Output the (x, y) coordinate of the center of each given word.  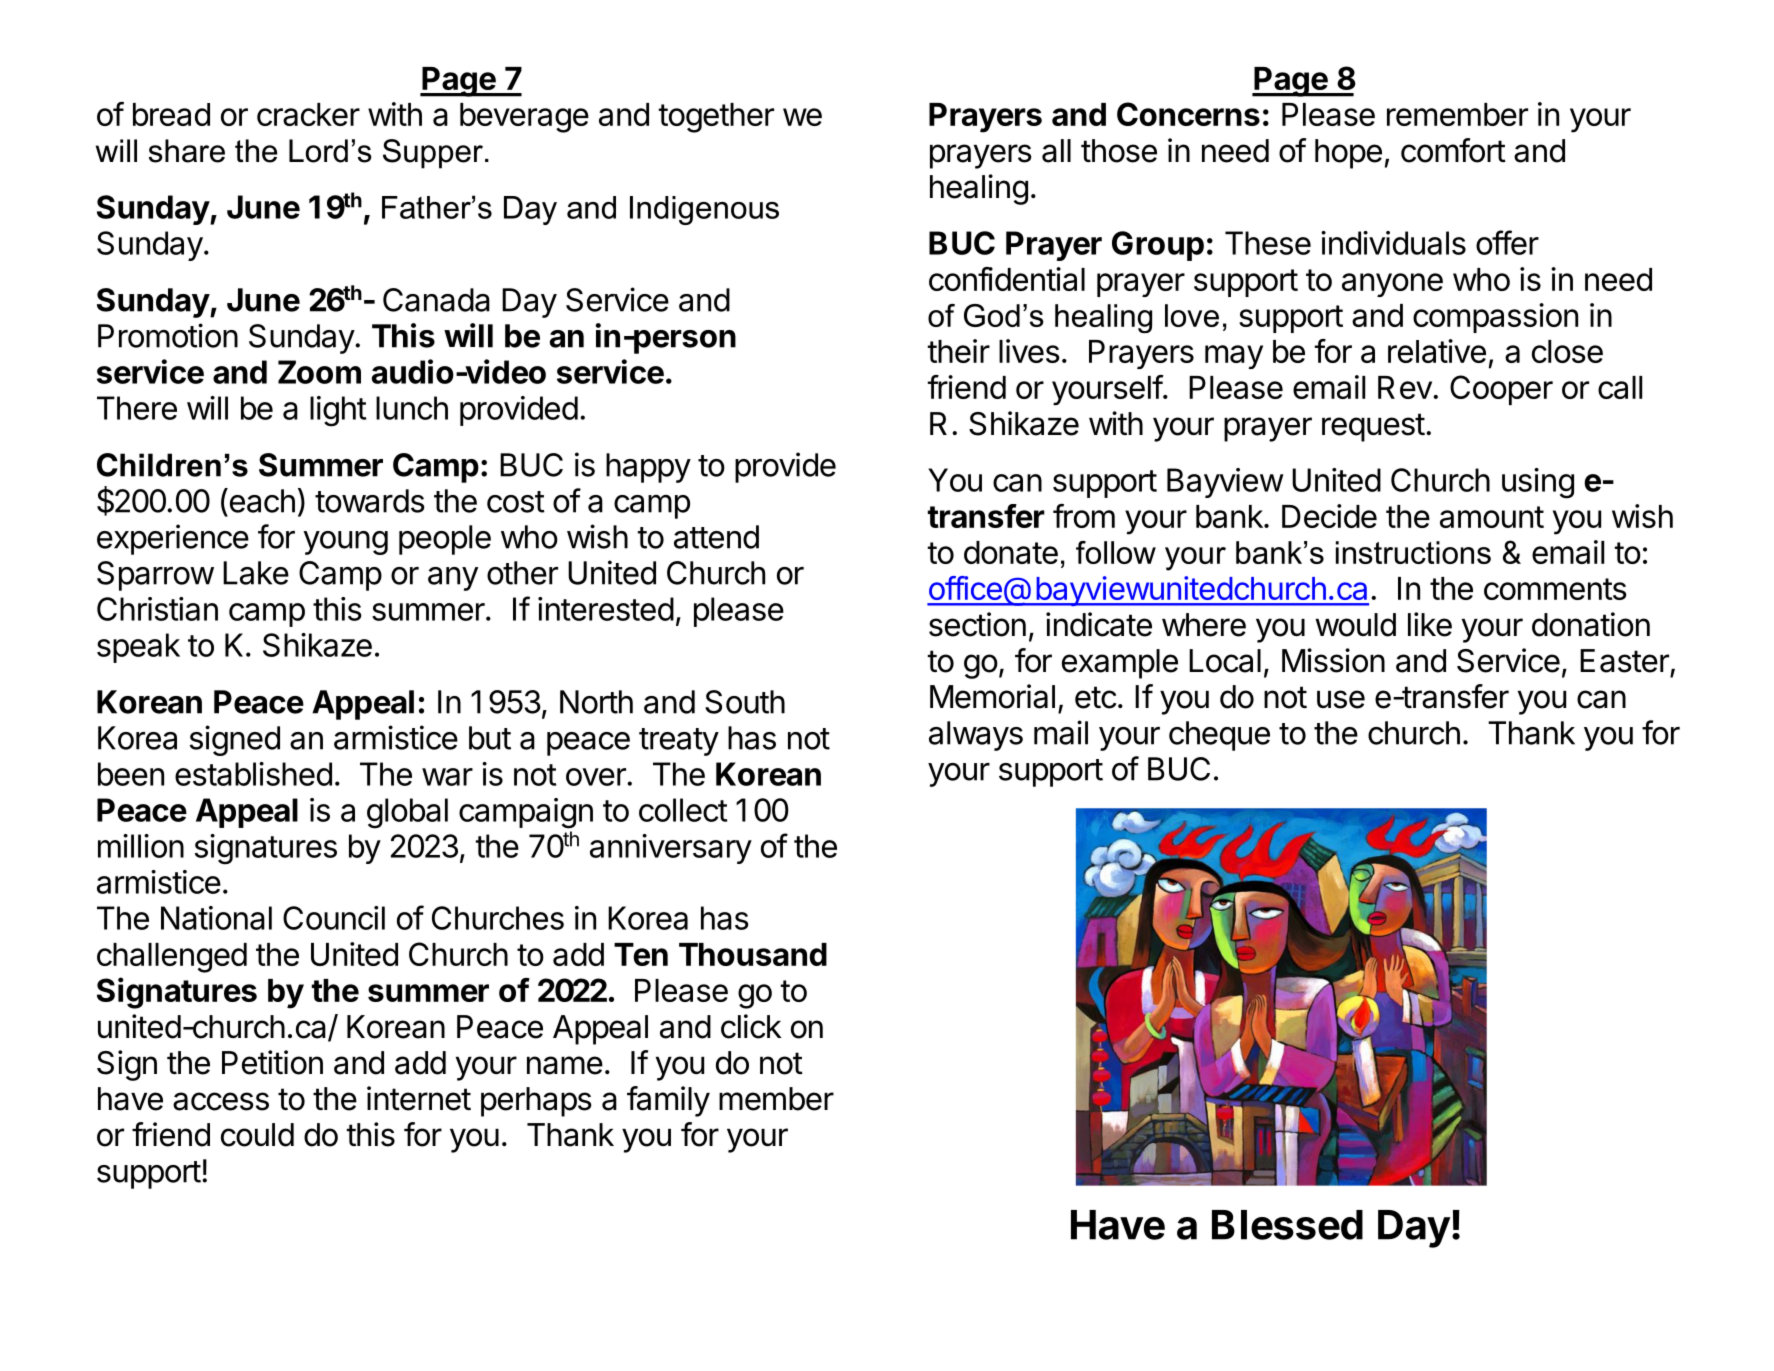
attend (716, 537)
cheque (1219, 736)
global (407, 813)
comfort (1453, 150)
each (261, 500)
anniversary (671, 849)
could (257, 1135)
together (716, 118)
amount (1492, 517)
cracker (308, 114)
